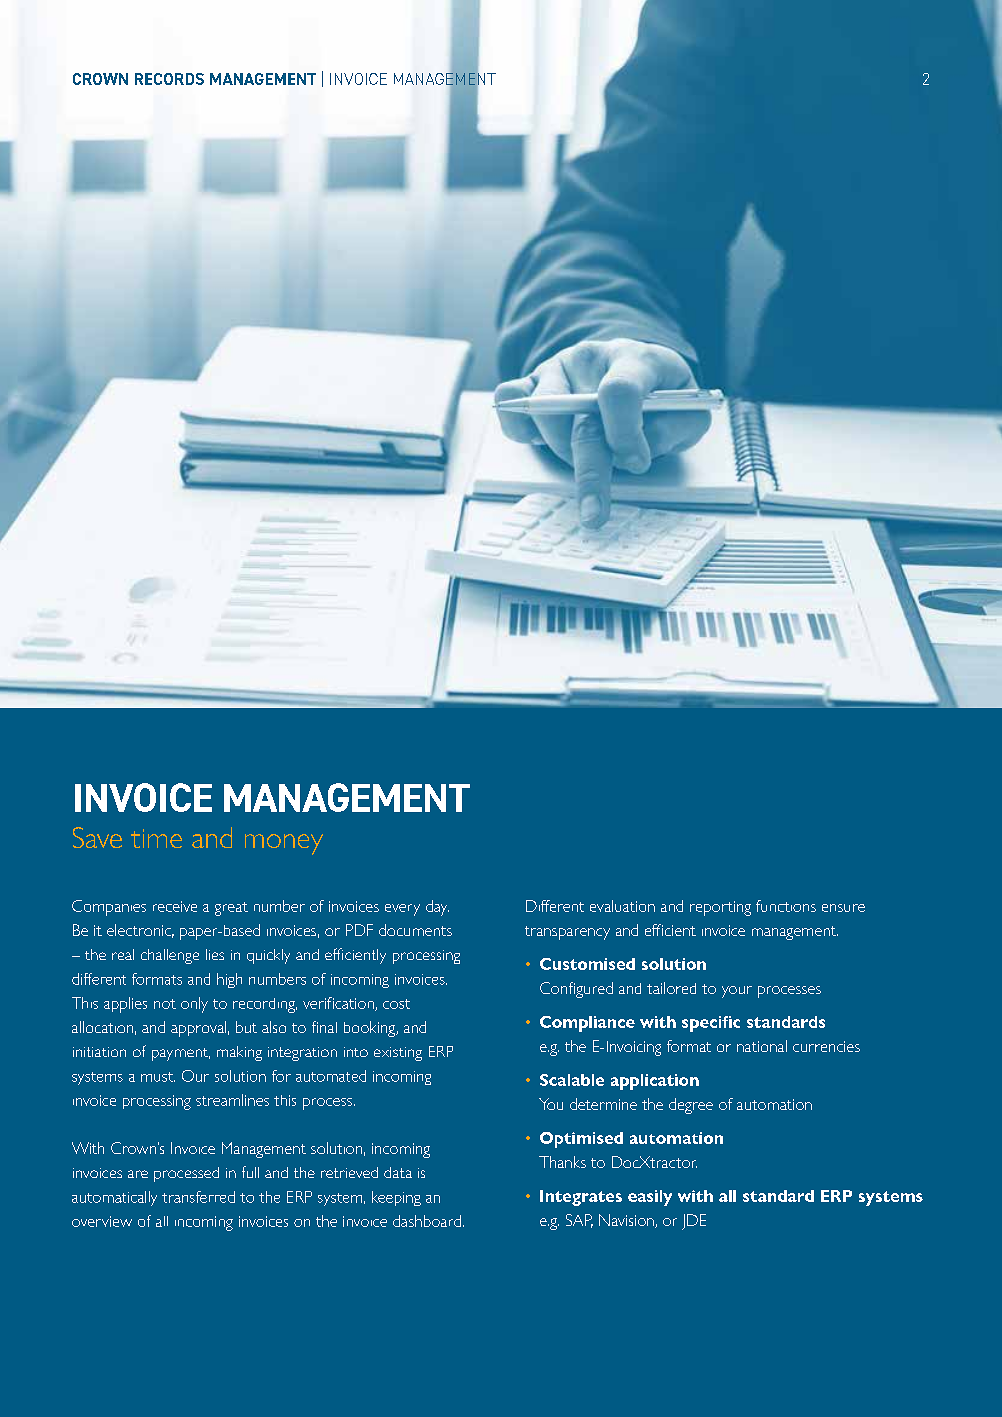 The image size is (1002, 1417). I want to click on RECORDS, so click(169, 79).
